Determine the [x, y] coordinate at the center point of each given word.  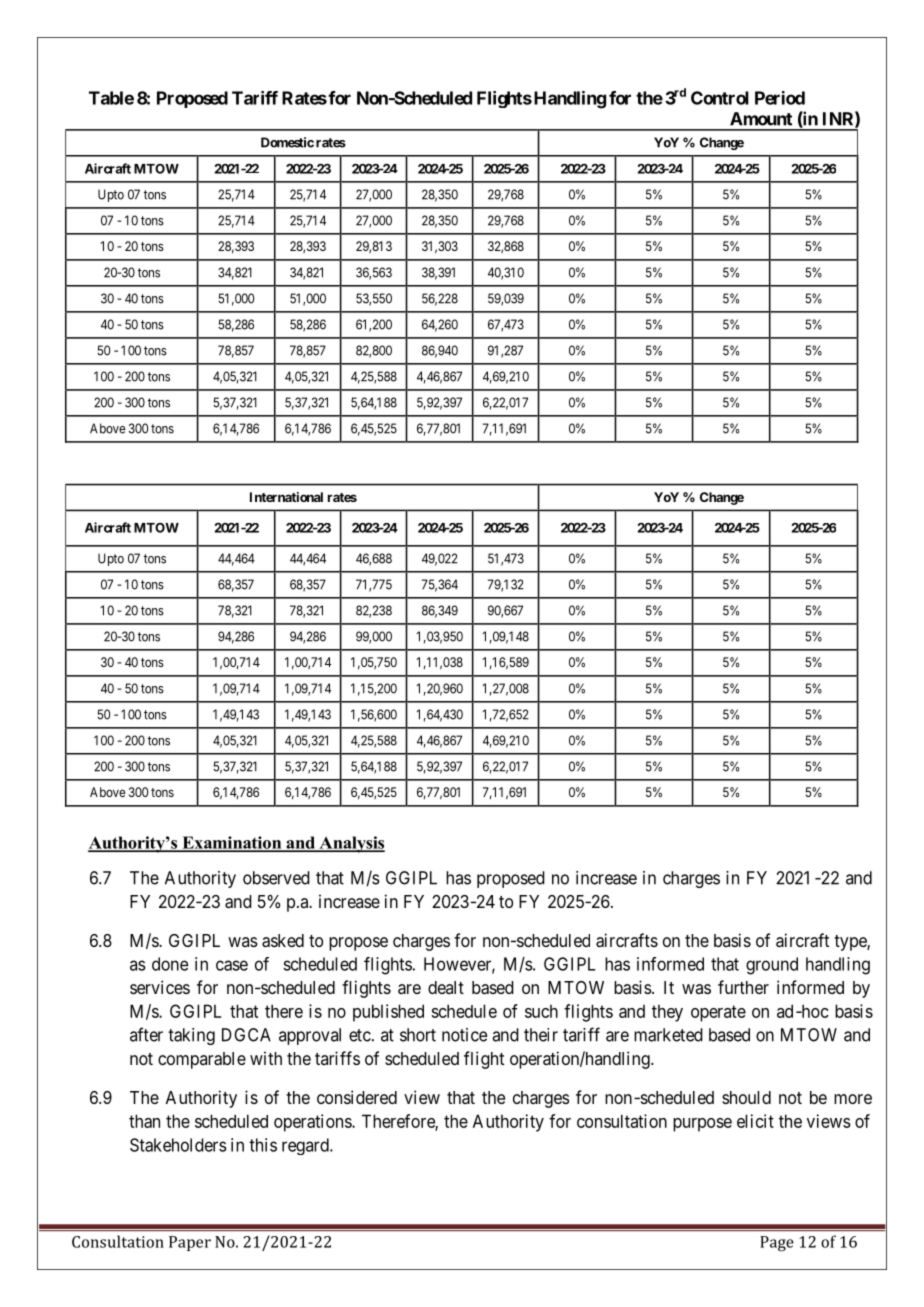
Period [780, 98]
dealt [446, 987]
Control [720, 98]
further [743, 987]
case [232, 965]
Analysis [351, 844]
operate [718, 1013]
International [286, 497]
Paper [190, 1243]
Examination [232, 843]
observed [276, 878]
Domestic [287, 142]
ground [772, 966]
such [541, 1011]
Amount [761, 119]
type [851, 943]
